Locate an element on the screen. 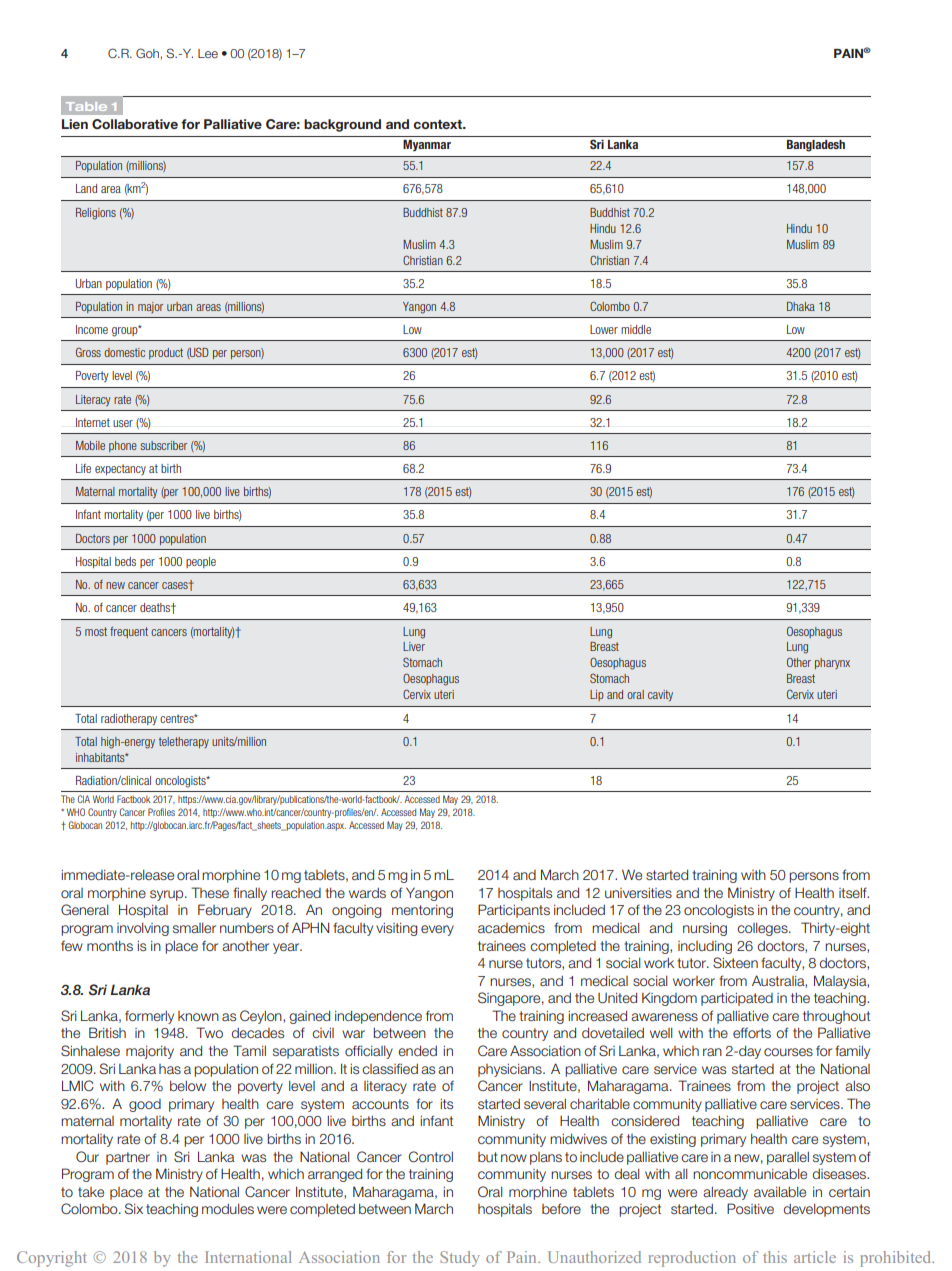 The width and height of the screenshot is (952, 1271). developments is located at coordinates (827, 1210).
